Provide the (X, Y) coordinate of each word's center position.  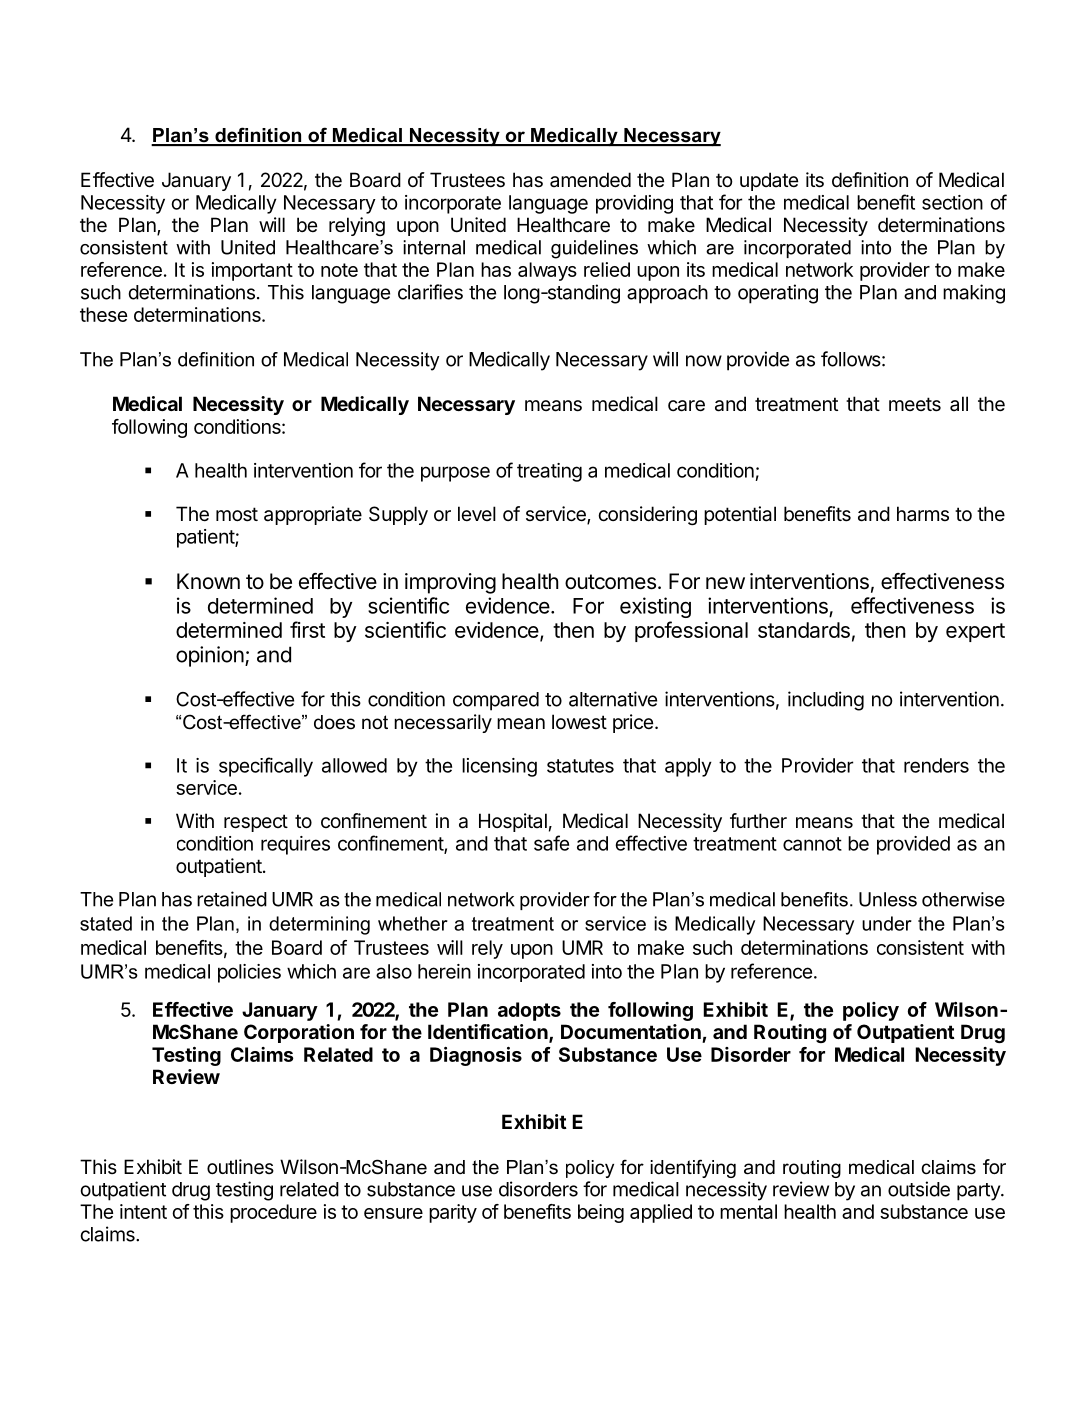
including (826, 701)
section (952, 202)
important (252, 271)
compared (496, 701)
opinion (210, 656)
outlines (240, 1167)
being (601, 1213)
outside (919, 1189)
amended (590, 180)
